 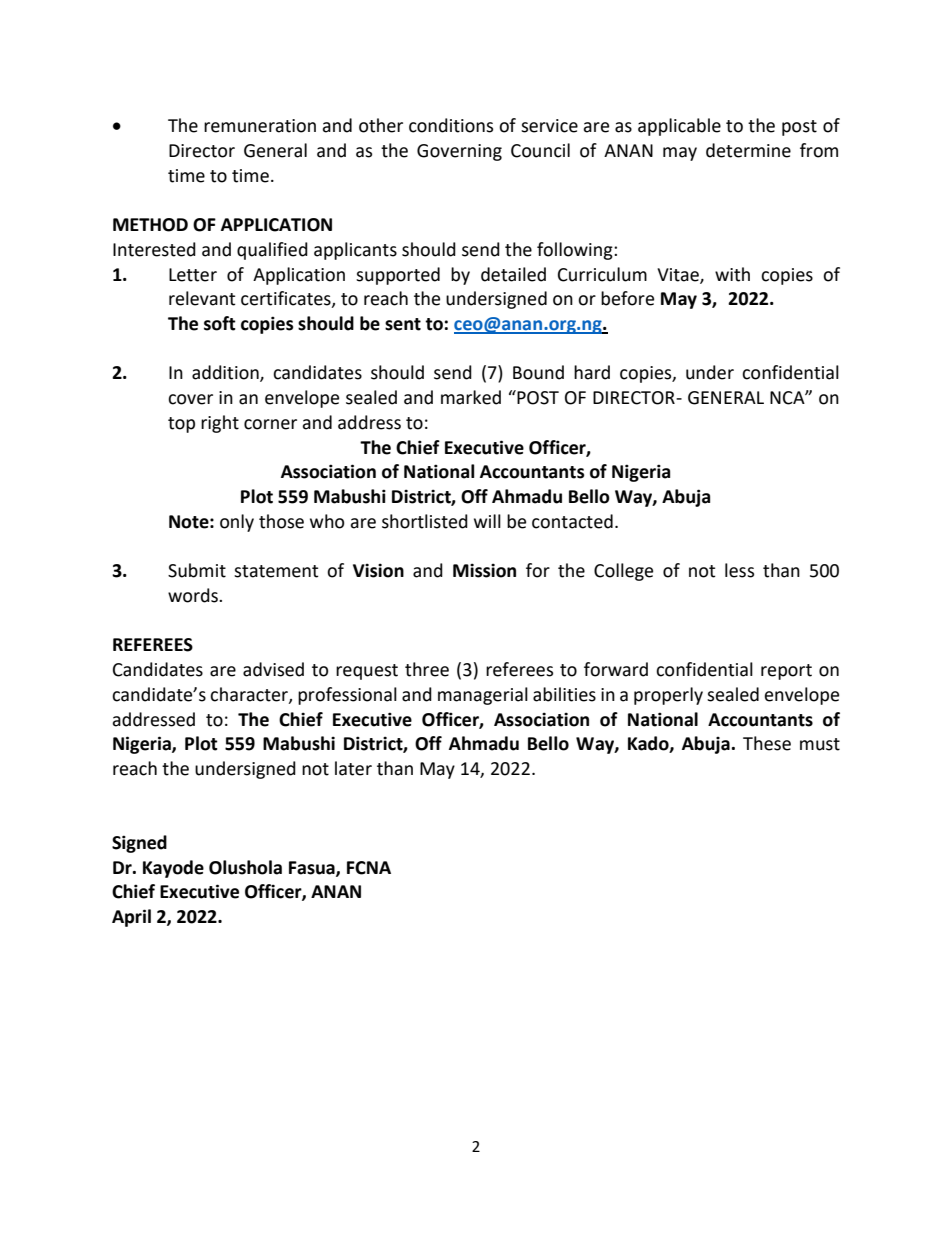 I want to click on less, so click(x=739, y=570).
